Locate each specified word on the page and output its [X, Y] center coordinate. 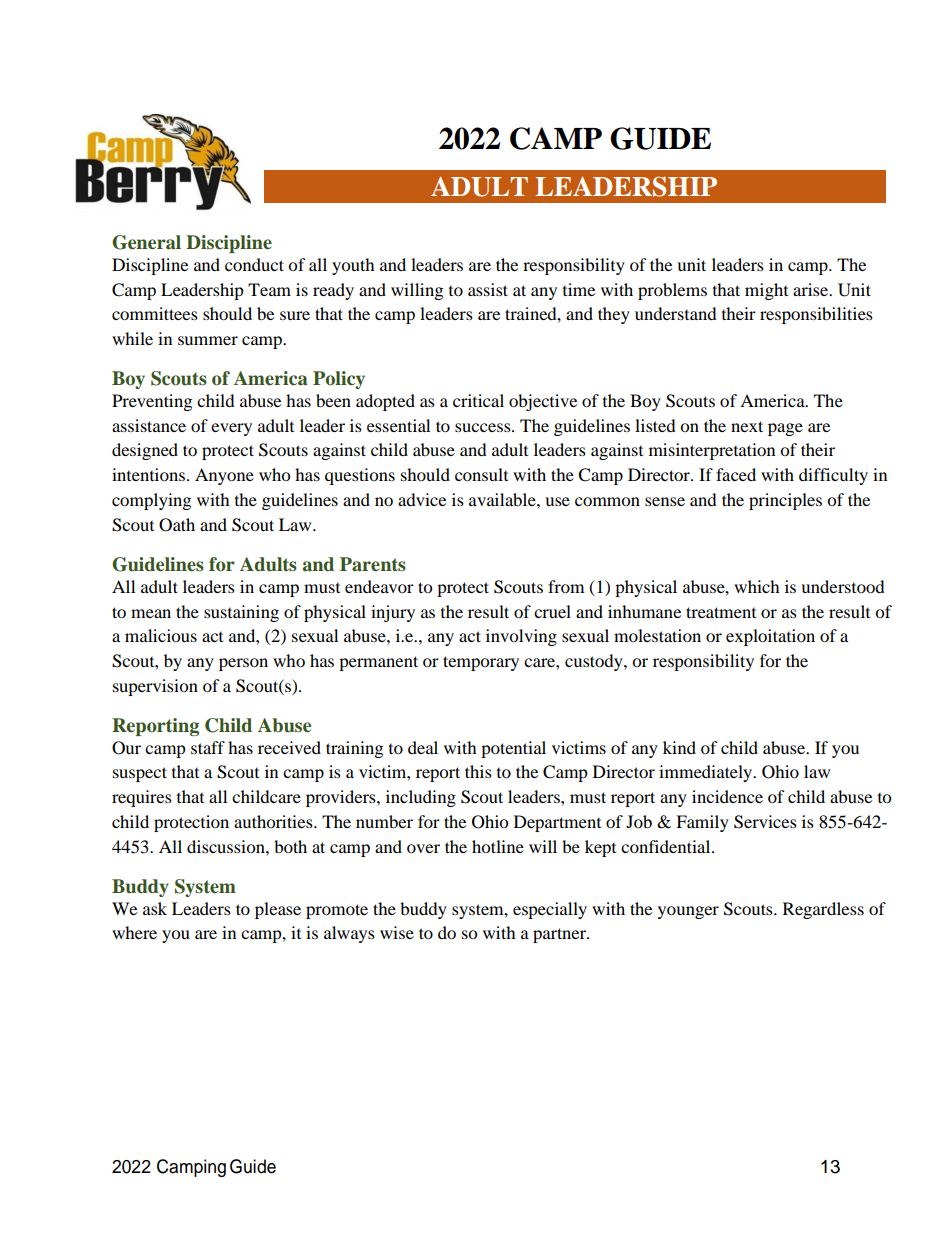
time [579, 289]
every [231, 429]
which [757, 586]
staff [208, 747]
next [747, 426]
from [566, 586]
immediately [707, 773]
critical [478, 400]
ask [155, 908]
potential [513, 749]
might [766, 291]
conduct [254, 264]
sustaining [241, 613]
